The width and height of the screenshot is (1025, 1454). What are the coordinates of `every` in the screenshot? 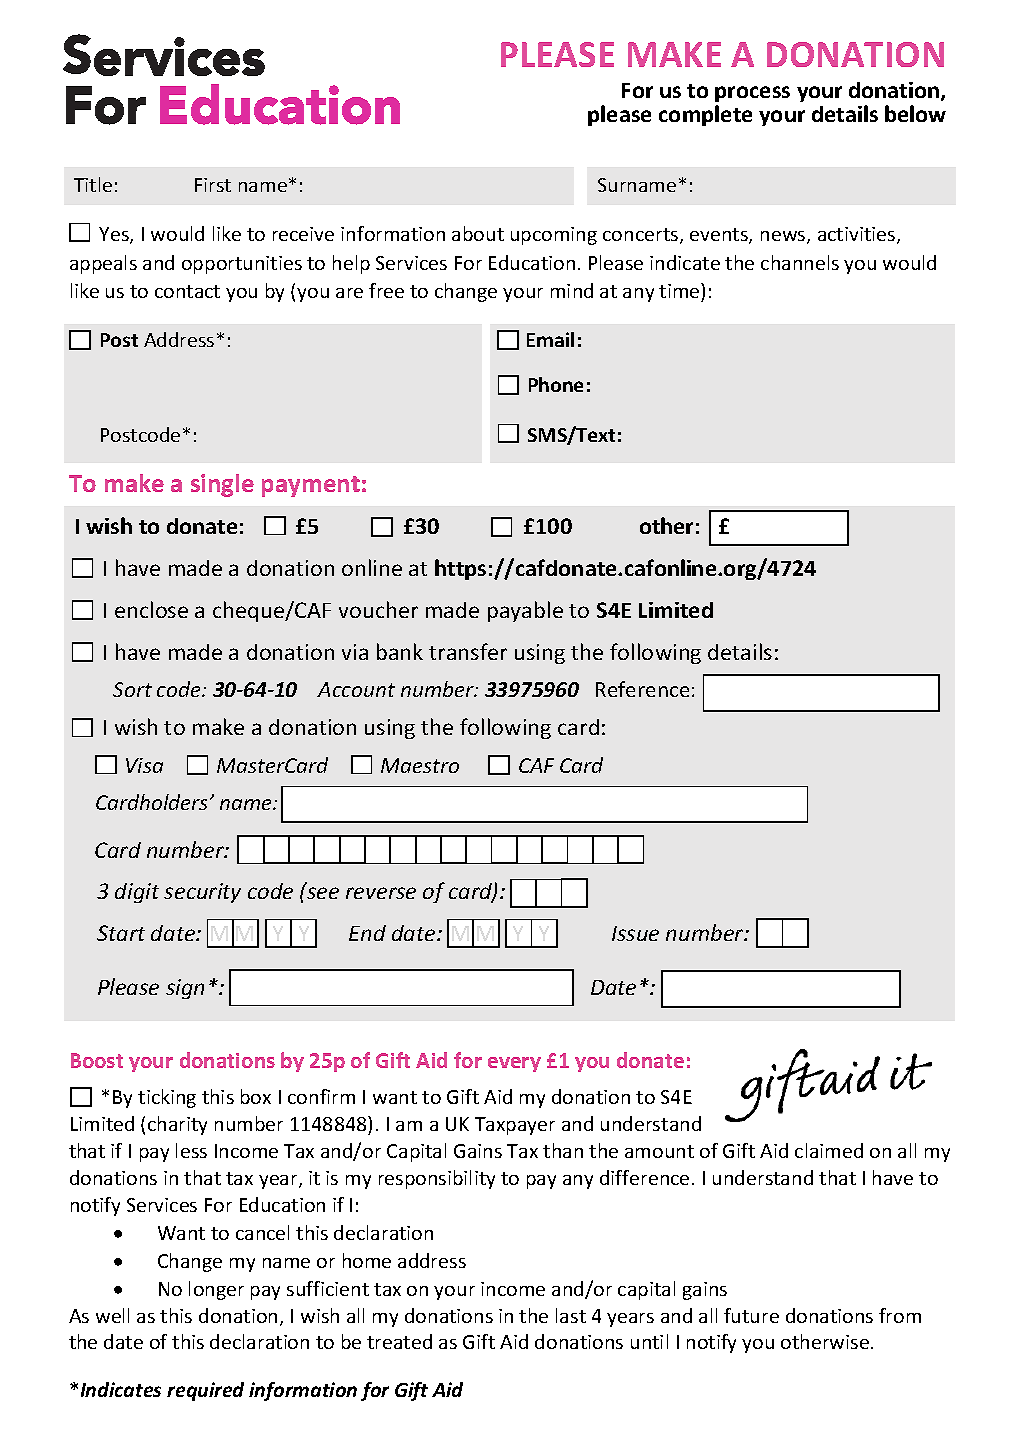 It's located at (514, 1064).
